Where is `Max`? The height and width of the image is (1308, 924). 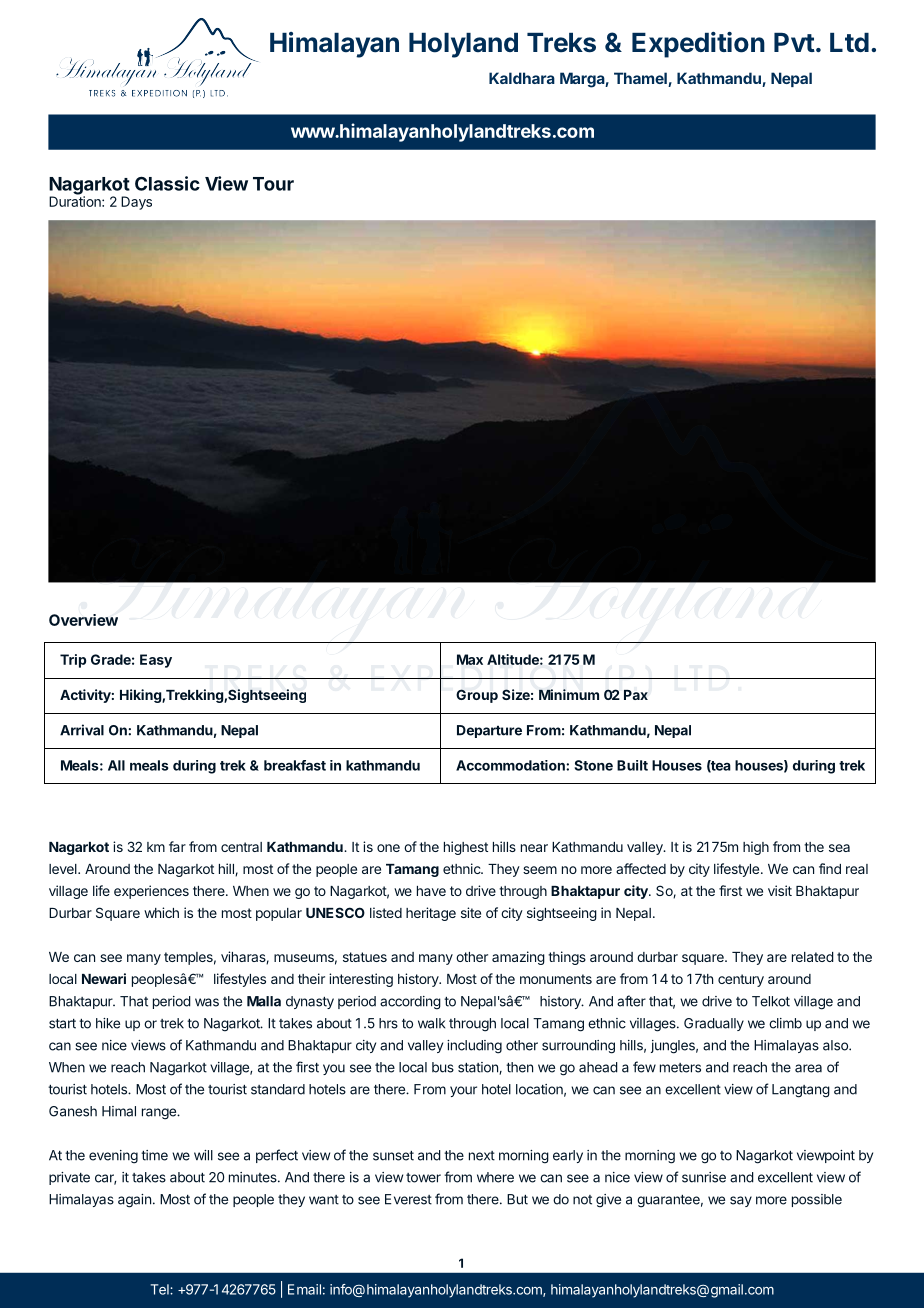
Max is located at coordinates (470, 659).
